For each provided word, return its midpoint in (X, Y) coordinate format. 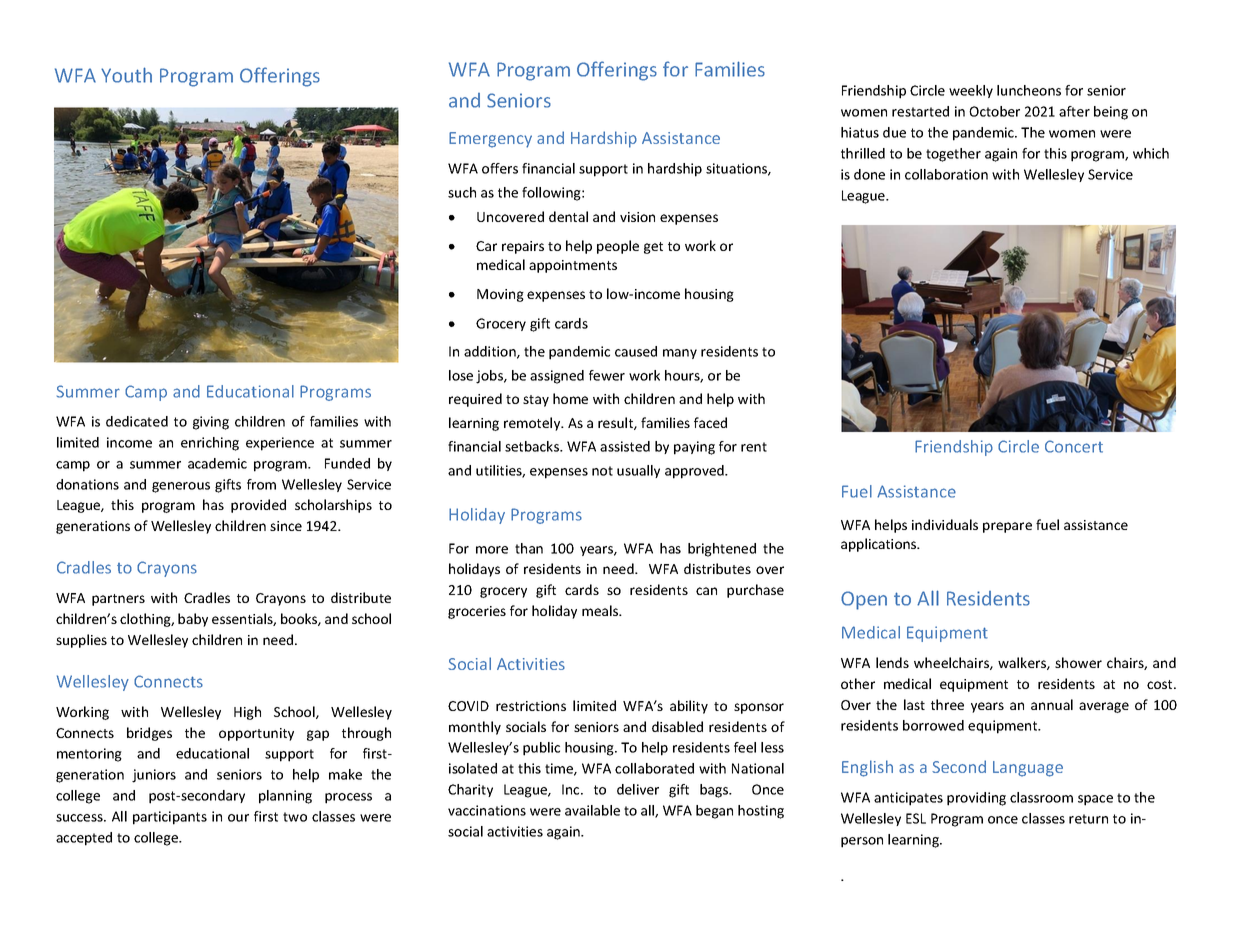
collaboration (946, 174)
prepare (1007, 527)
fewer (607, 375)
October (994, 111)
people (618, 247)
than (529, 548)
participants (170, 818)
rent (754, 447)
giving (211, 423)
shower (1078, 662)
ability (689, 707)
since (286, 526)
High (247, 713)
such (462, 192)
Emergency (490, 140)
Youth (126, 75)
